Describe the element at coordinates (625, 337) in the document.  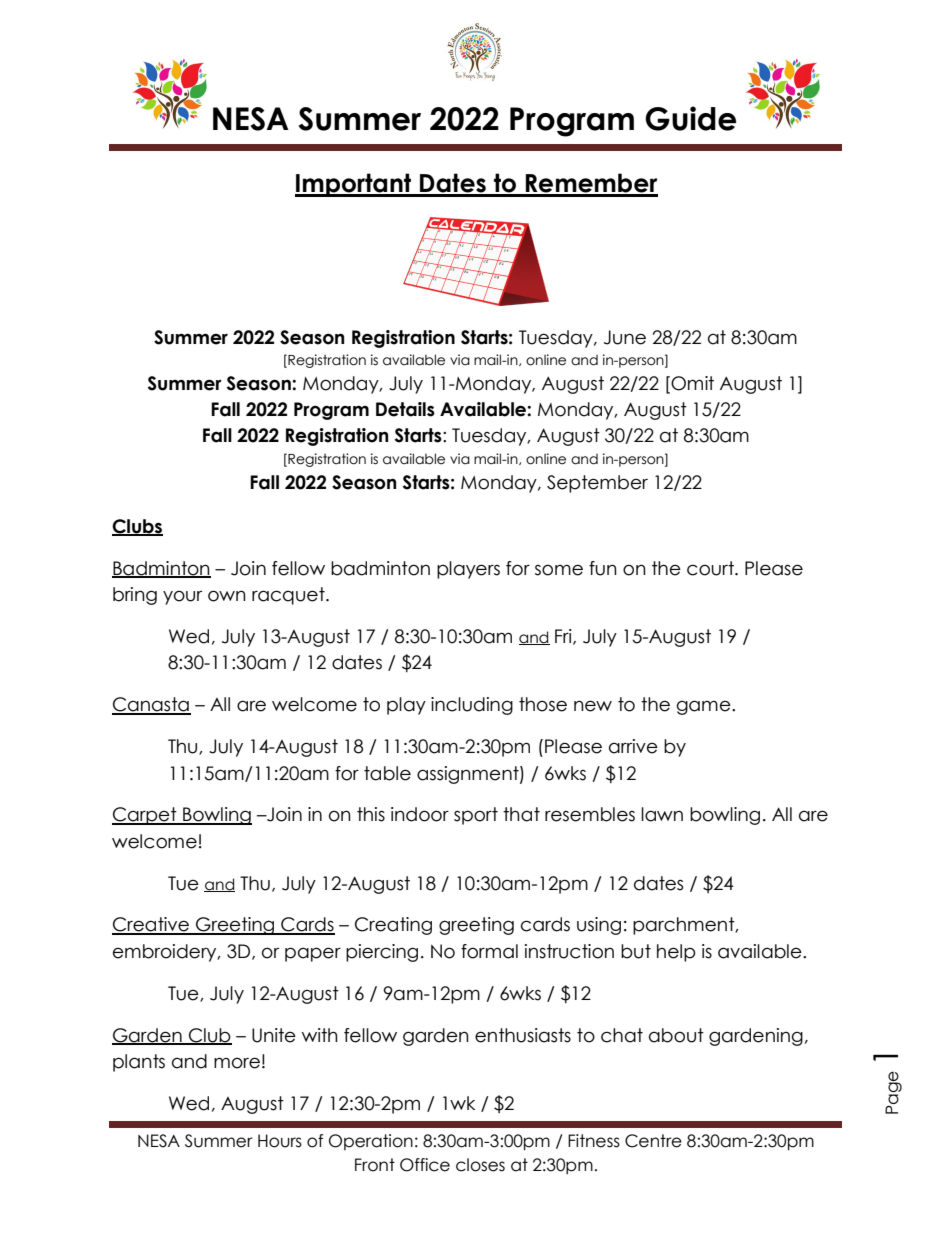
I see `June` at that location.
